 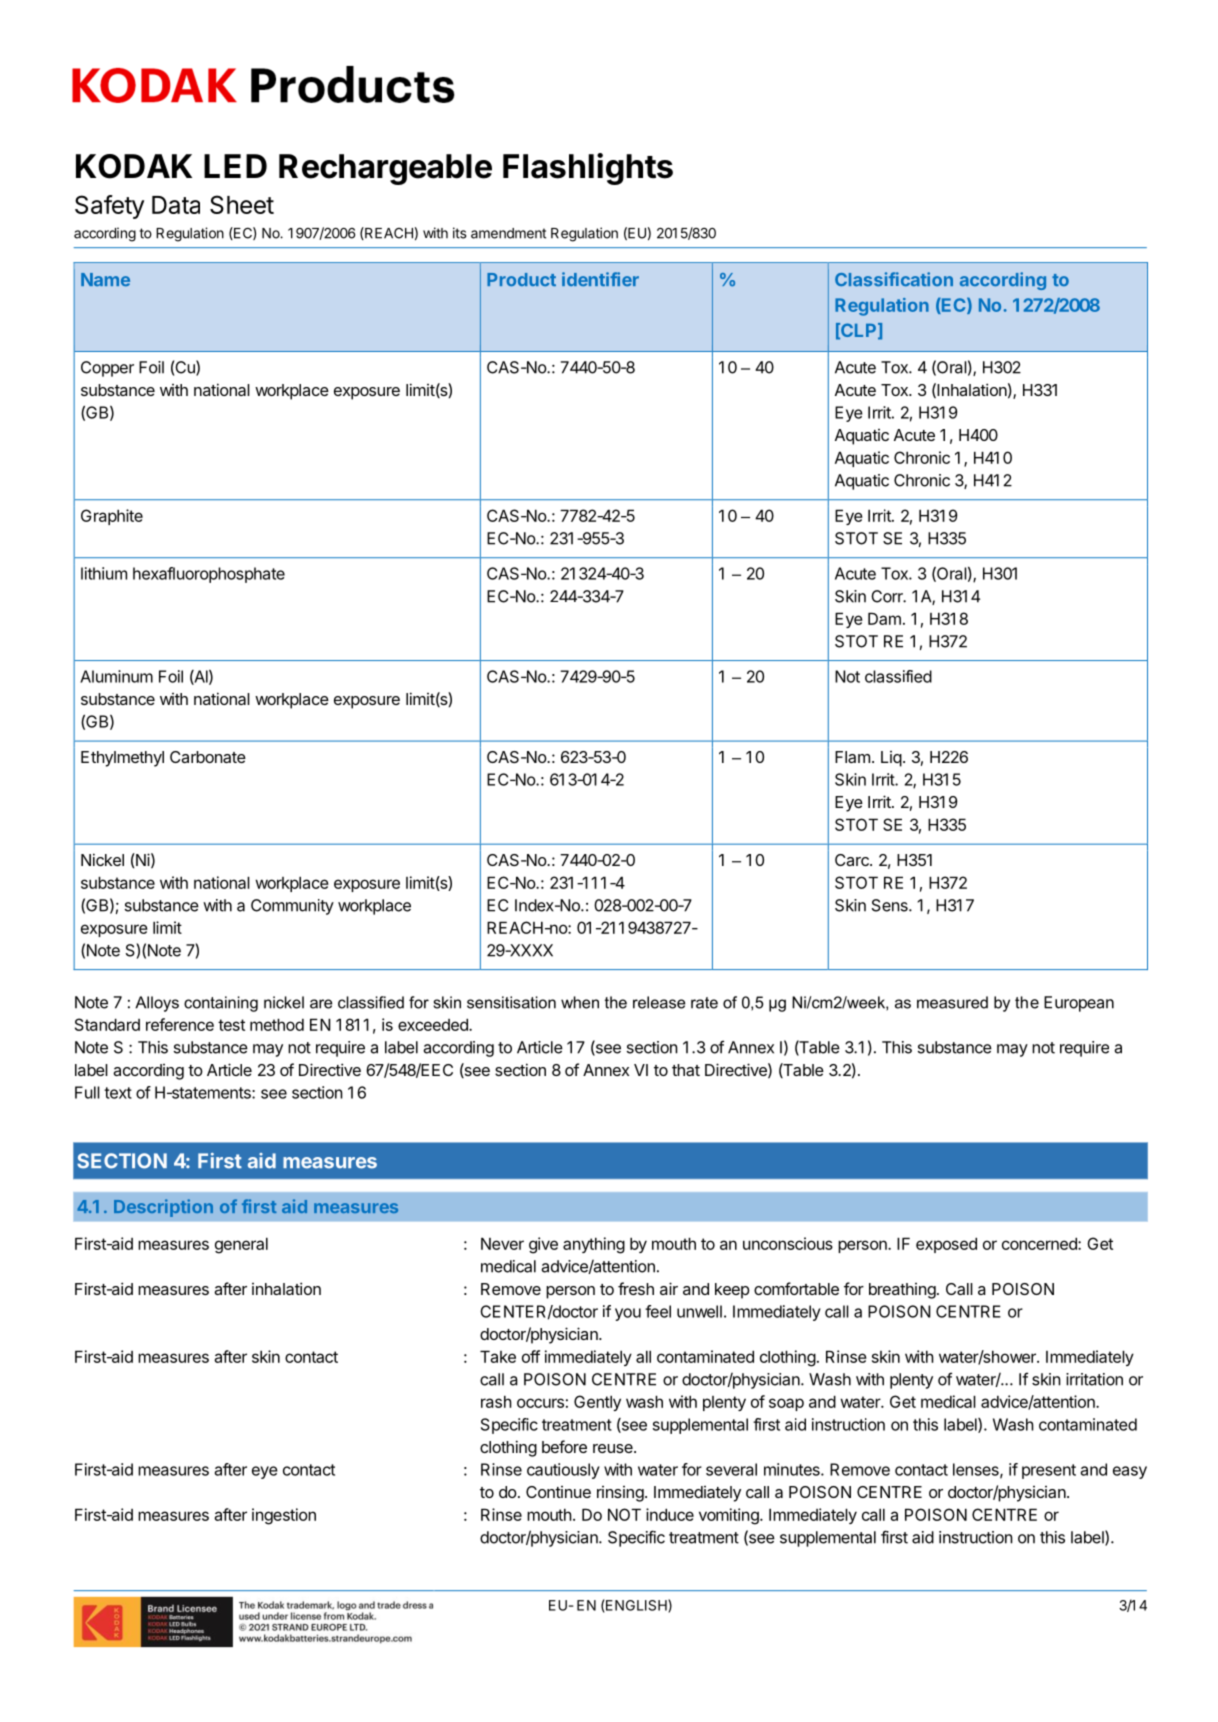 I want to click on when, so click(x=580, y=1002).
